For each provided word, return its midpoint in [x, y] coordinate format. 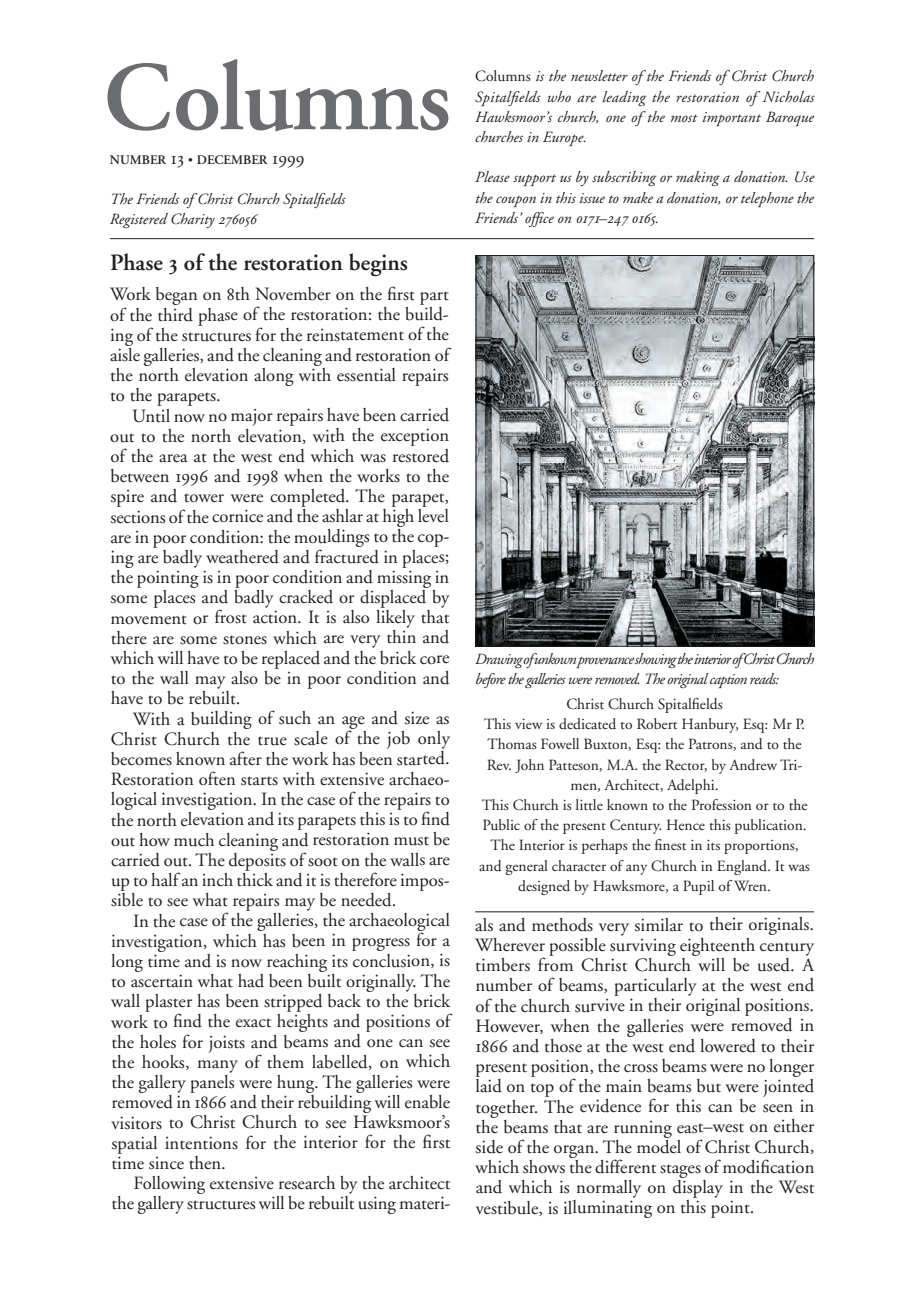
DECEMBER [232, 159]
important [731, 119]
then [206, 1163]
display [698, 1187]
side [489, 1147]
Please [492, 176]
